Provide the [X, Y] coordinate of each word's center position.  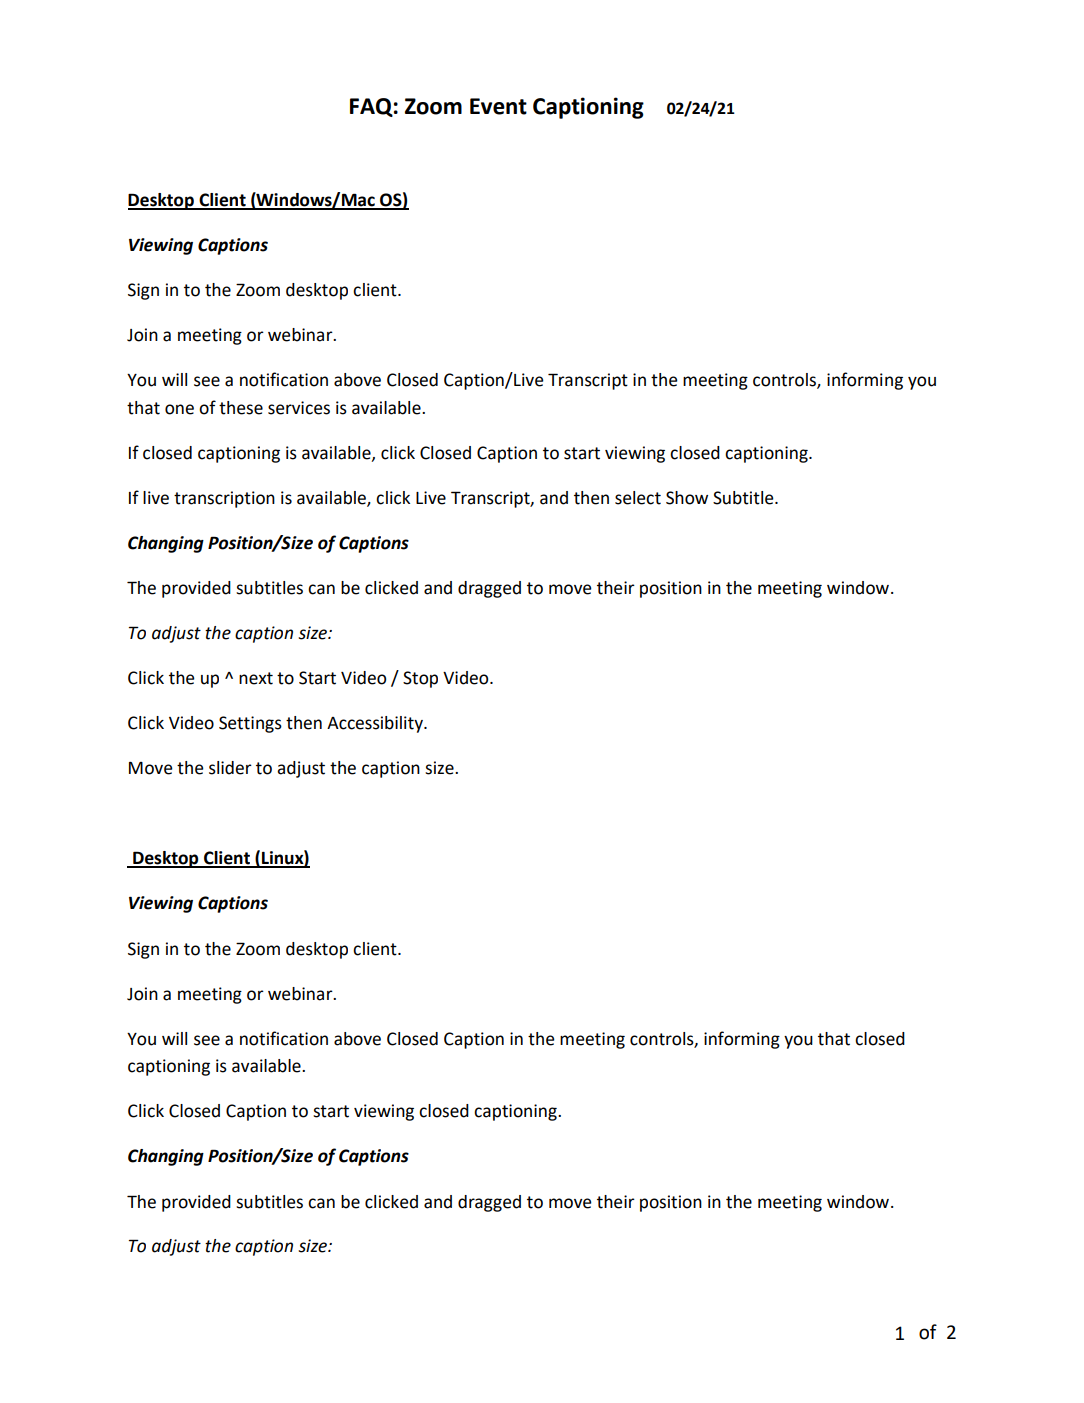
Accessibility [376, 724]
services [299, 408]
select [638, 498]
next [256, 678]
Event [498, 106]
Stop [420, 679]
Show [687, 498]
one [179, 409]
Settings [250, 724]
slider [230, 768]
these [241, 408]
